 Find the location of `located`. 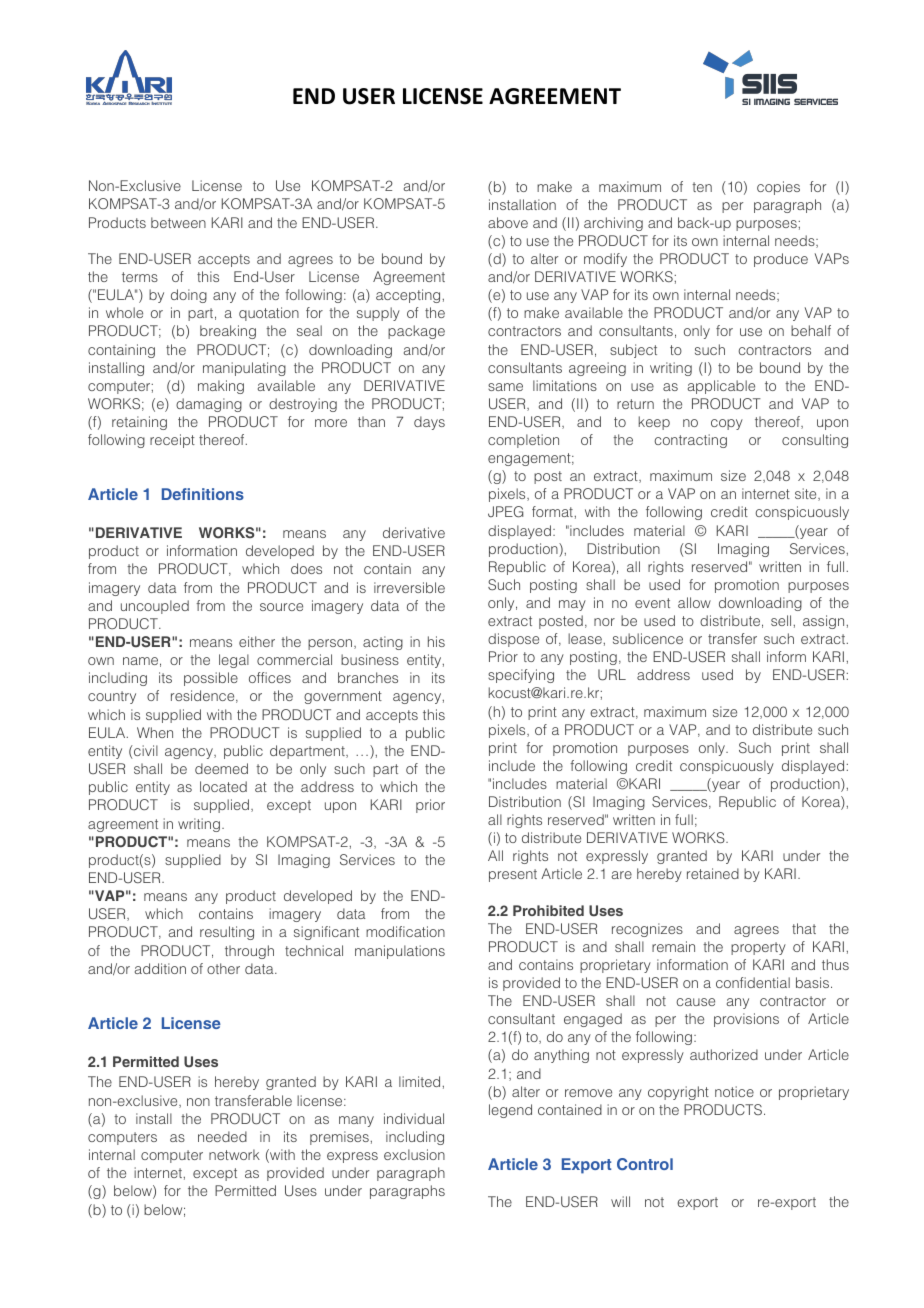

located is located at coordinates (223, 786).
